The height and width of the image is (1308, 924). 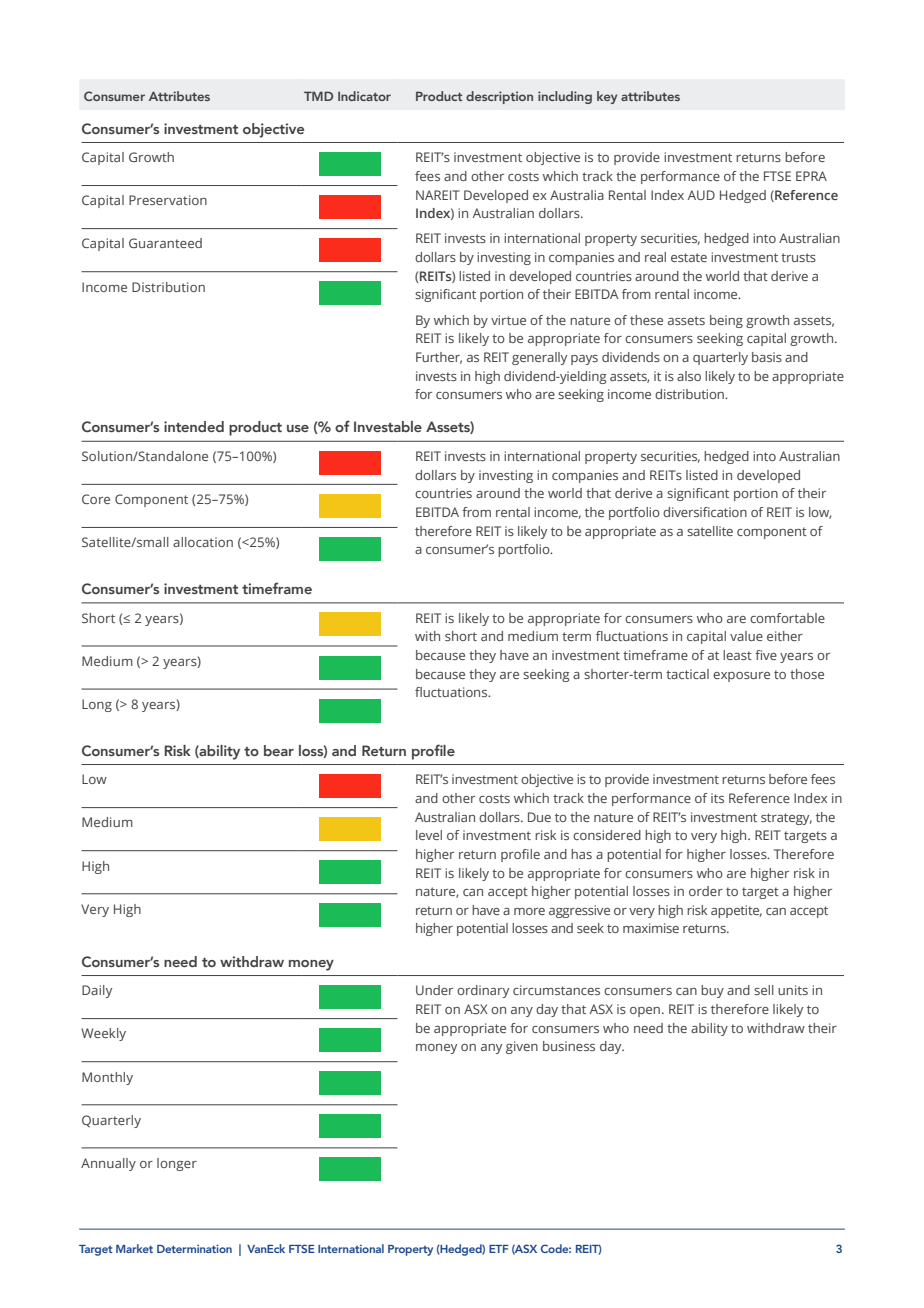 What do you see at coordinates (434, 990) in the image?
I see `Under` at bounding box center [434, 990].
